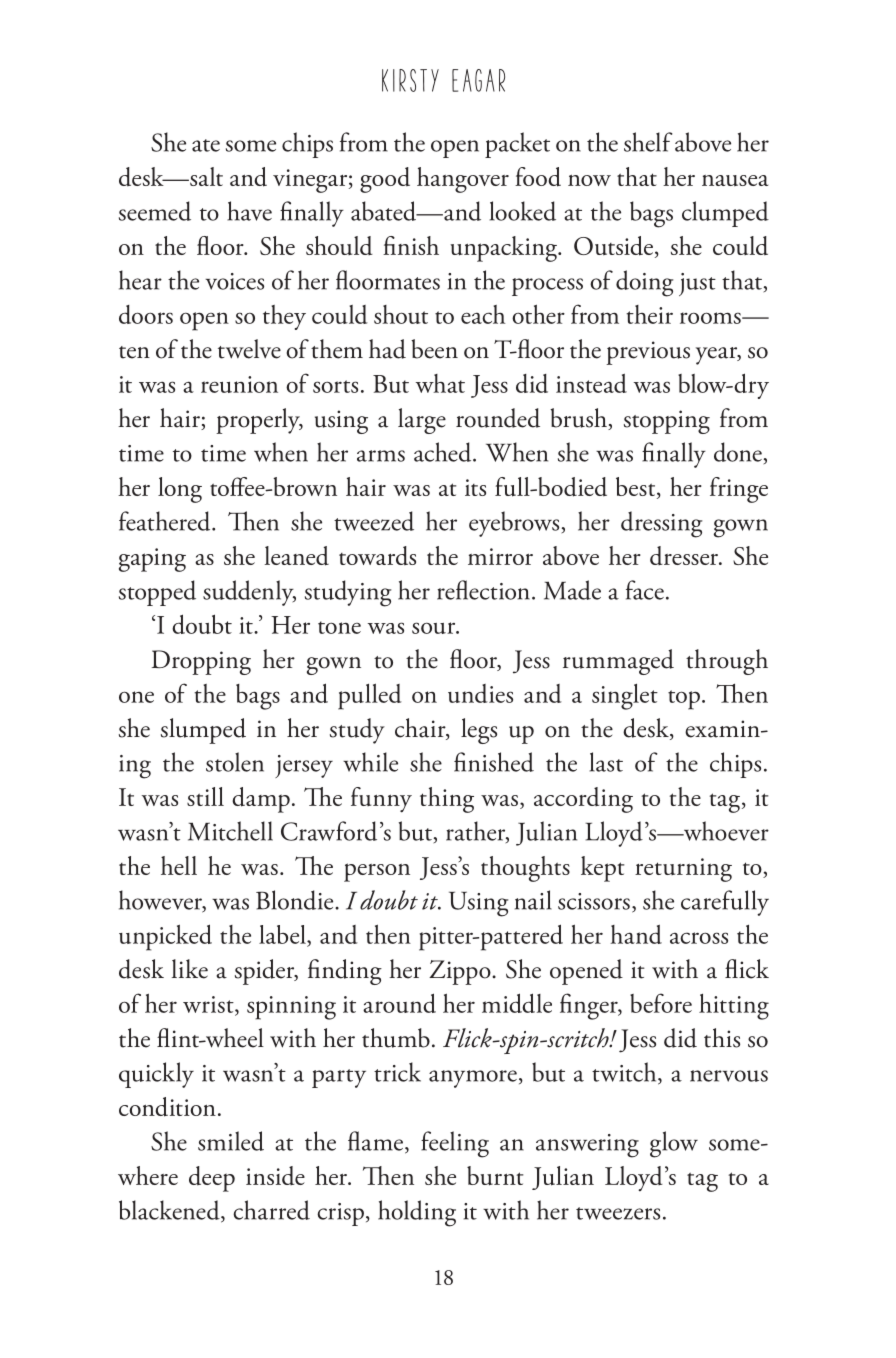 The height and width of the image is (1358, 896). What do you see at coordinates (480, 693) in the image?
I see `undies` at bounding box center [480, 693].
